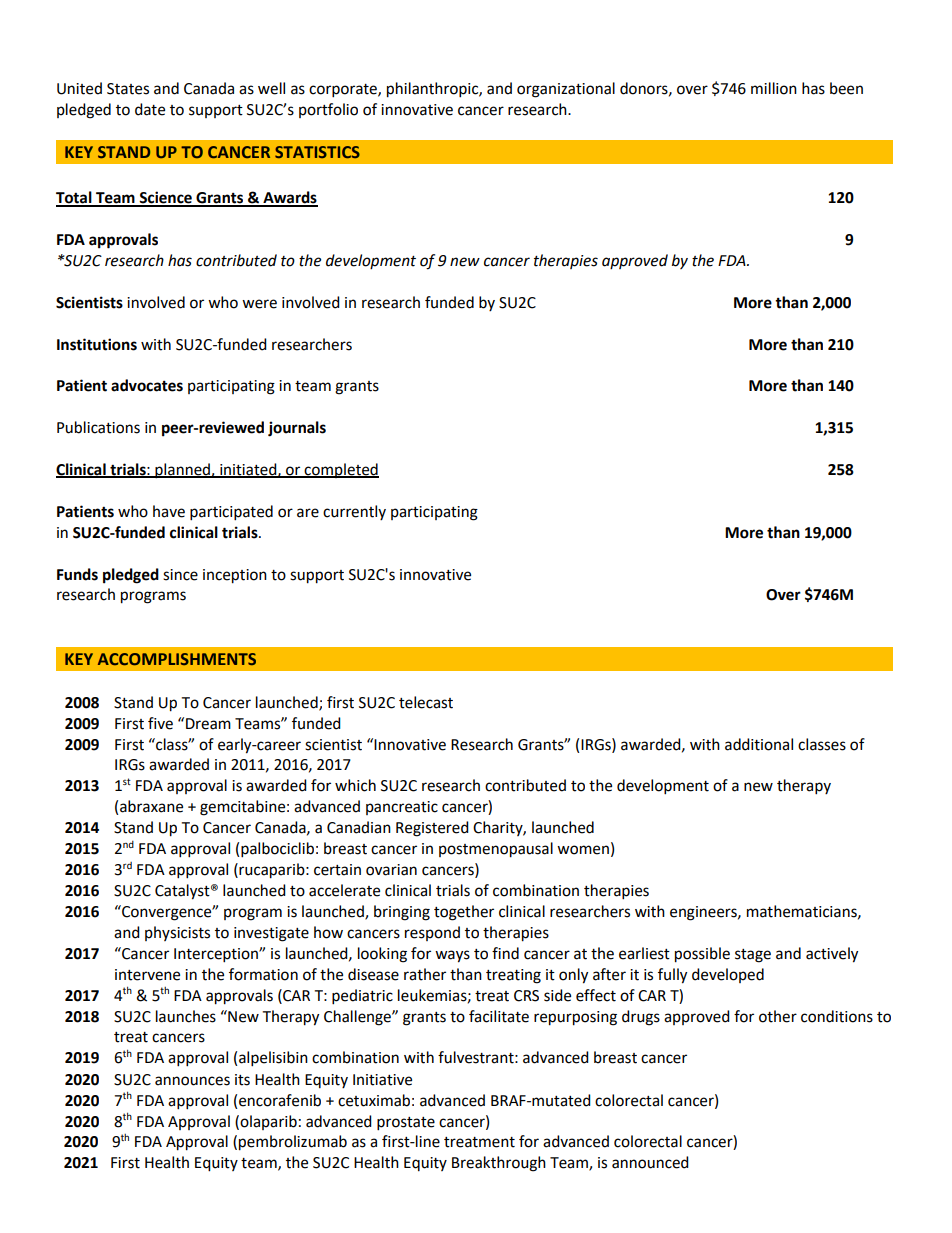  Describe the element at coordinates (566, 90) in the screenshot. I see `organizational` at that location.
